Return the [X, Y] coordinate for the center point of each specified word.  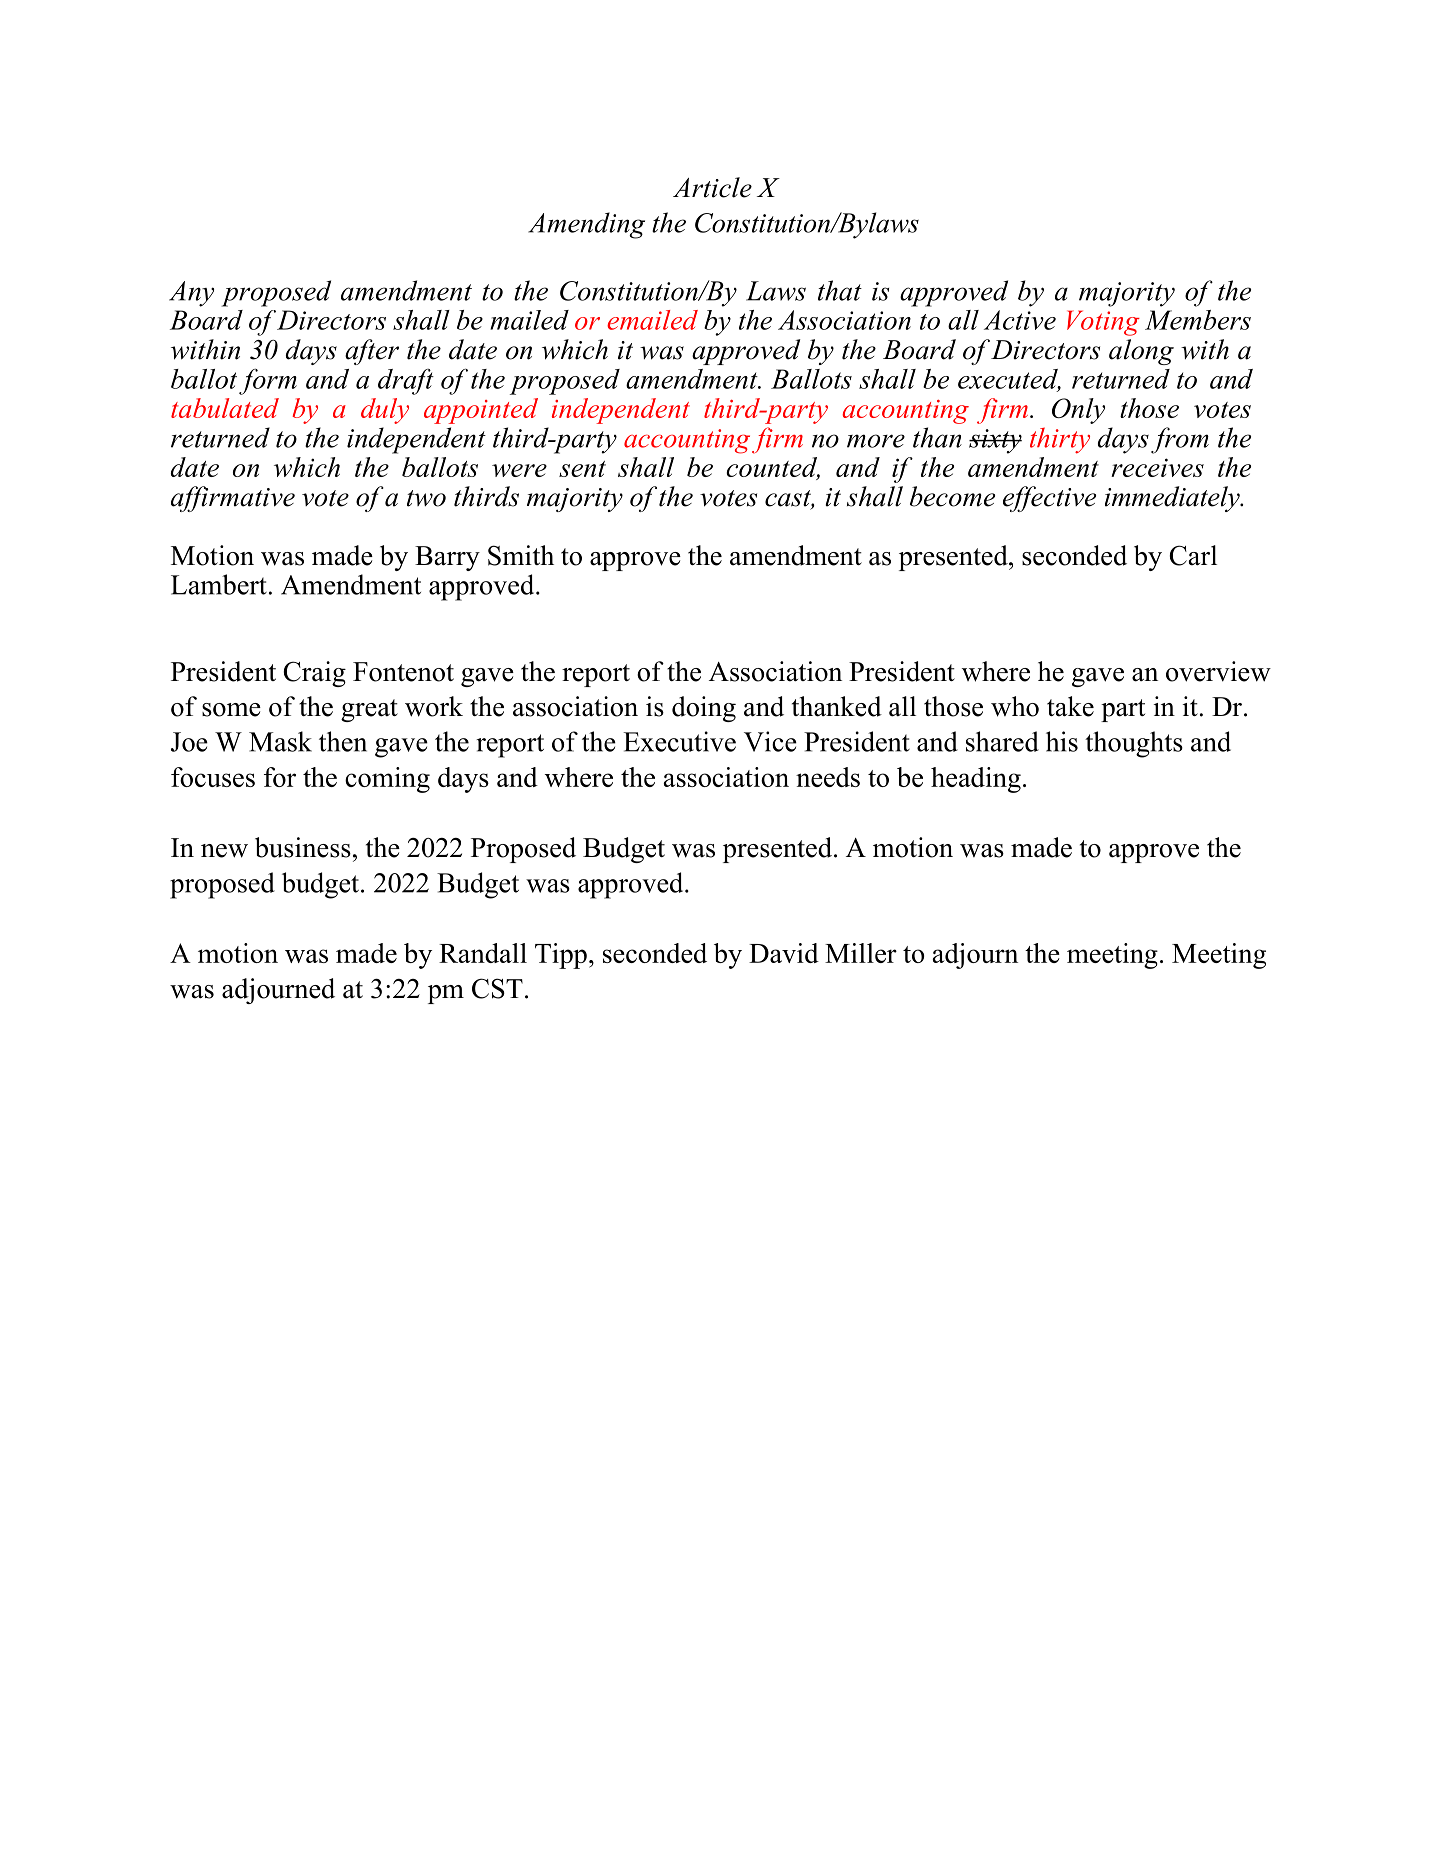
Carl [1193, 555]
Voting [1103, 323]
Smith [521, 555]
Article [712, 187]
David [784, 953]
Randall [483, 953]
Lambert [219, 584]
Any [191, 294]
